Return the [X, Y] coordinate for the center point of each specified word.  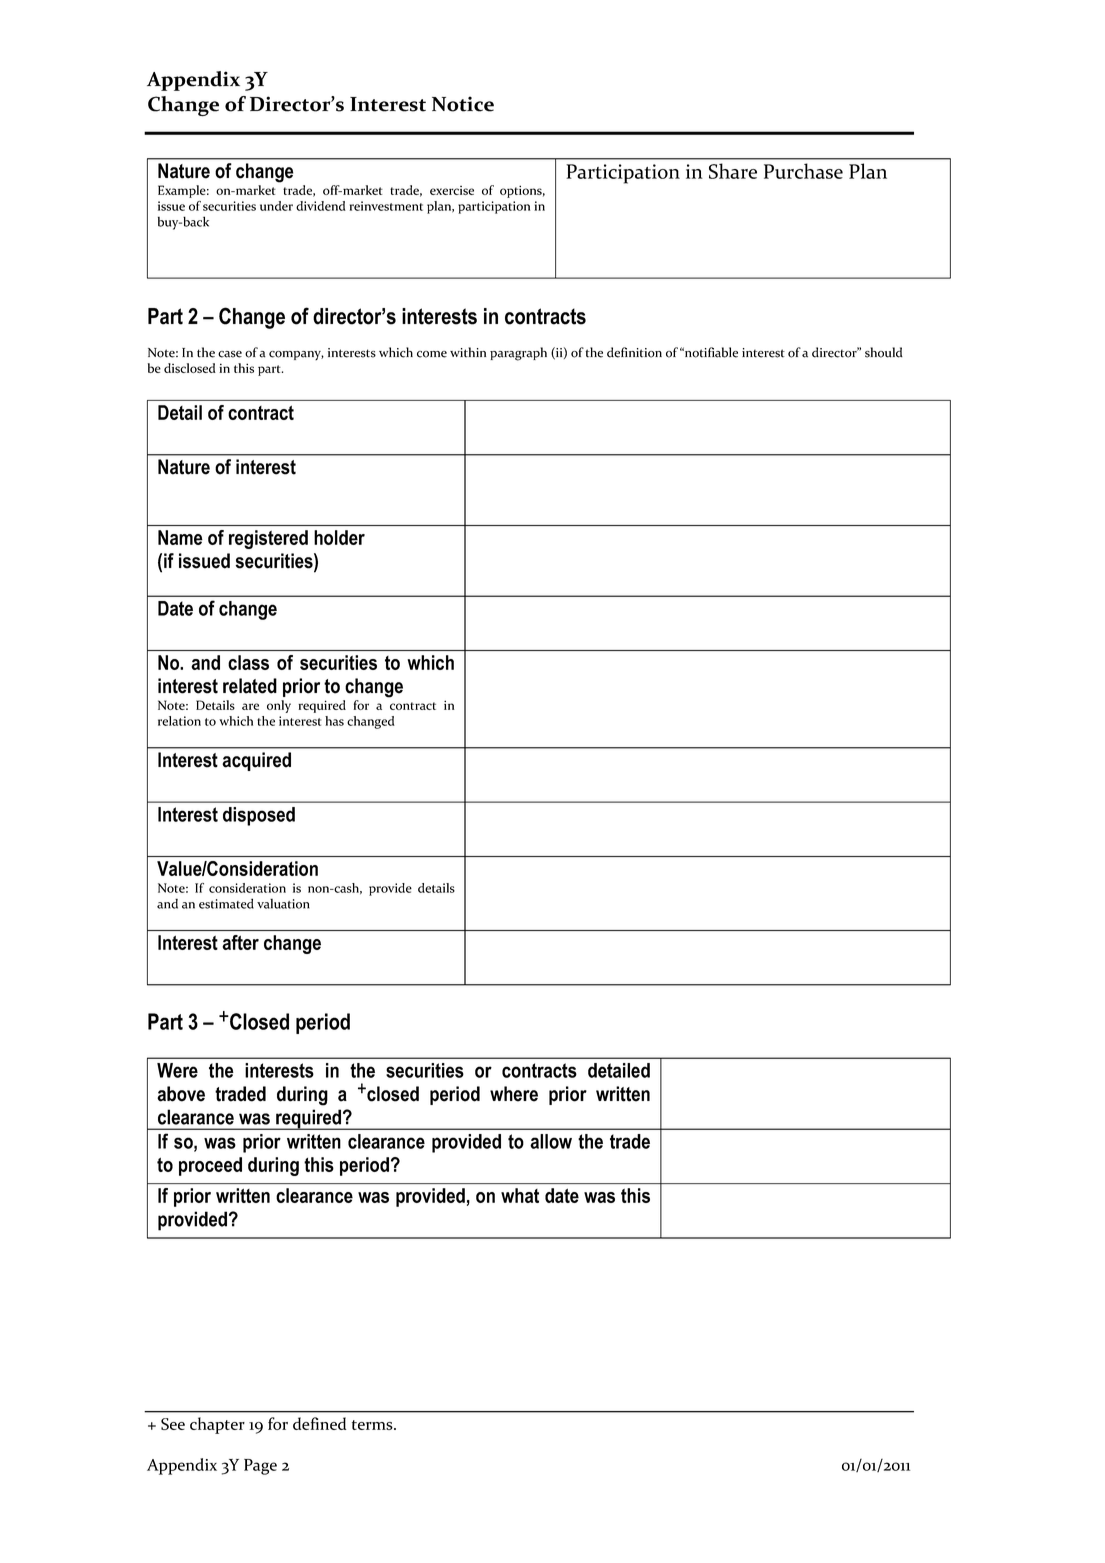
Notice [463, 104]
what [520, 1195]
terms [373, 1425]
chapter [217, 1425]
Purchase [803, 171]
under [276, 206]
